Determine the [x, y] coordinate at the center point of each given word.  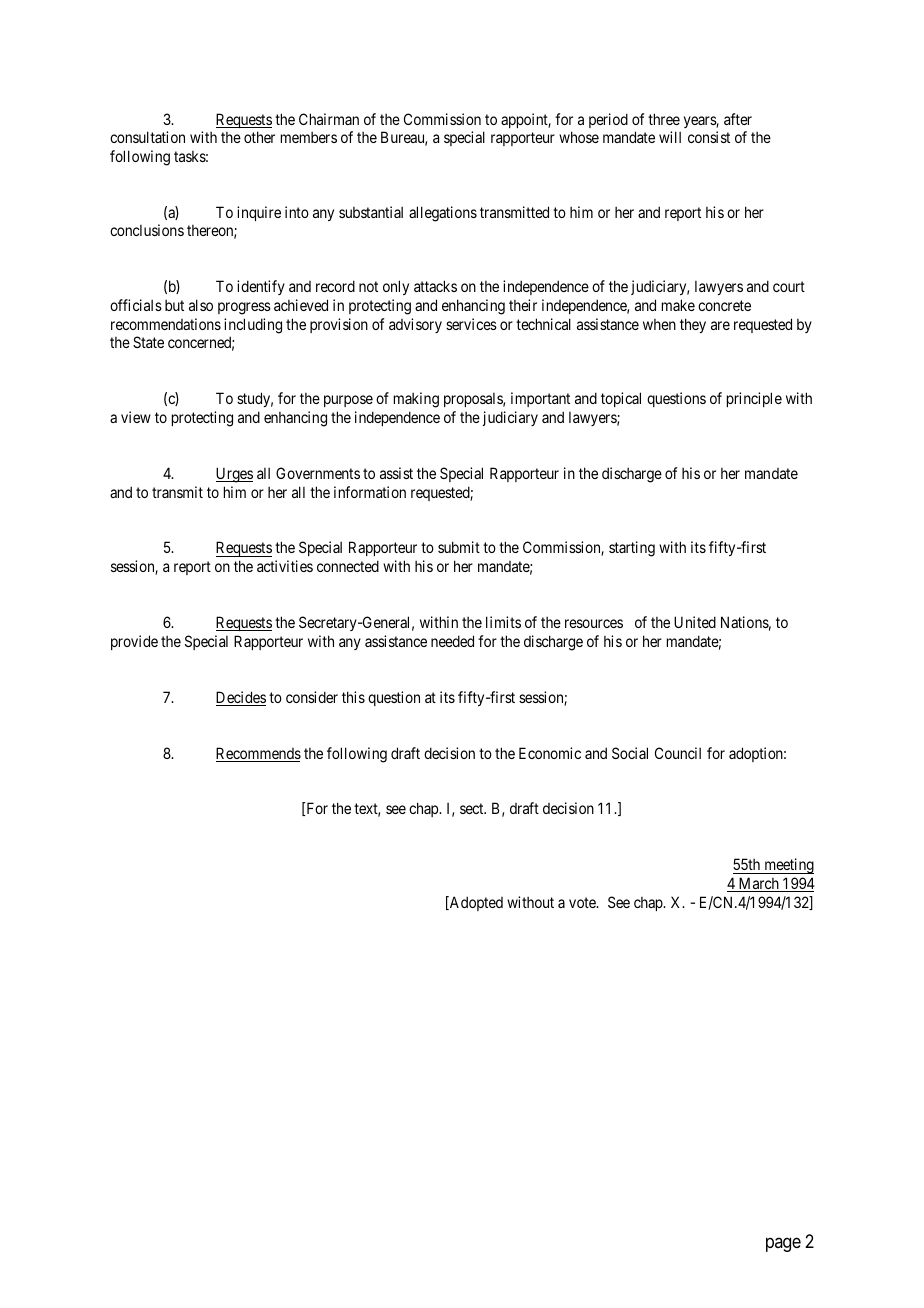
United [695, 622]
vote [583, 902]
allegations [443, 214]
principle [754, 399]
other [259, 137]
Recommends [258, 754]
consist [709, 137]
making [416, 400]
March [758, 884]
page [783, 1244]
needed [452, 641]
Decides [241, 698]
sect [473, 809]
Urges [234, 475]
